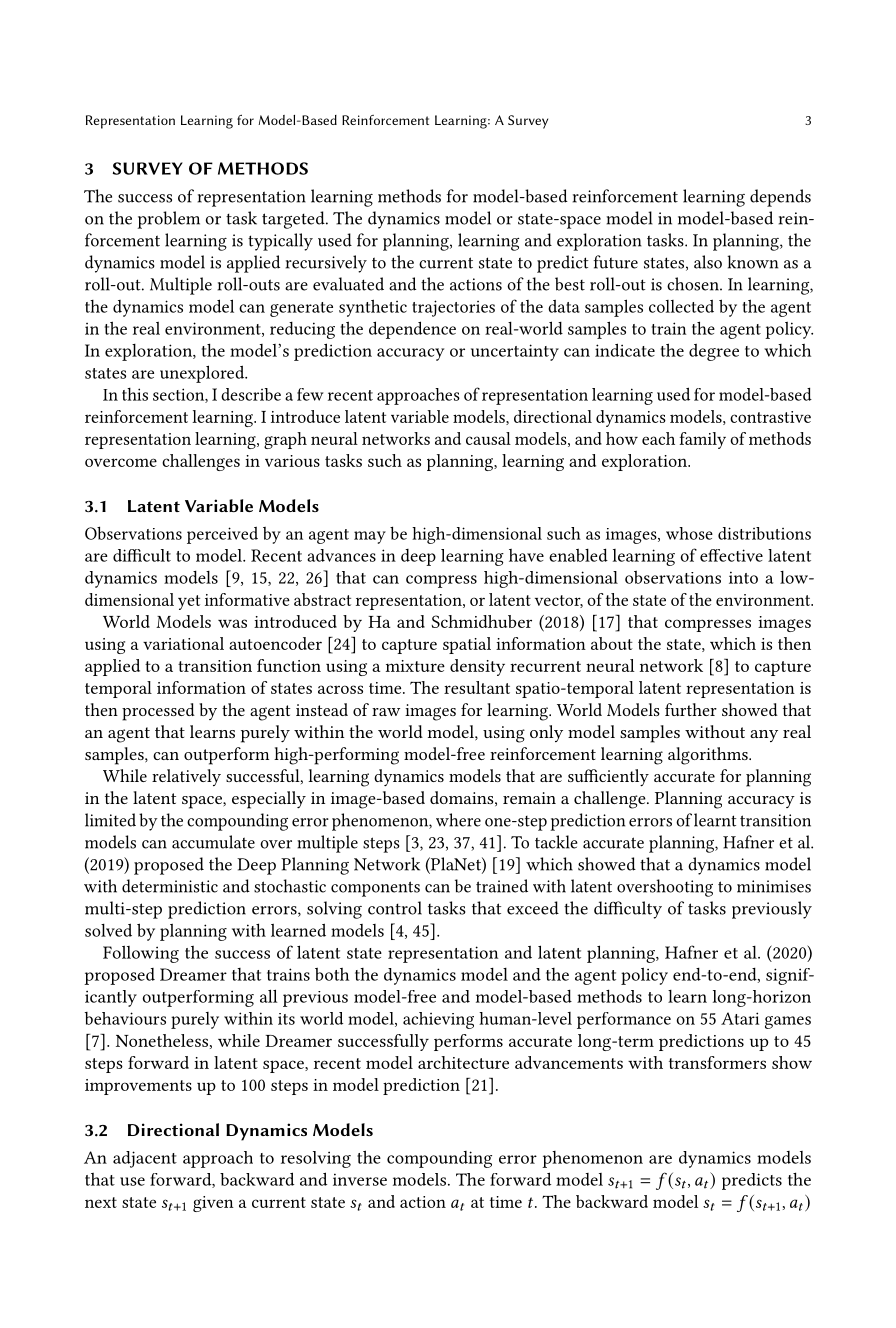 The image size is (896, 1328). I want to click on Following, so click(141, 954).
